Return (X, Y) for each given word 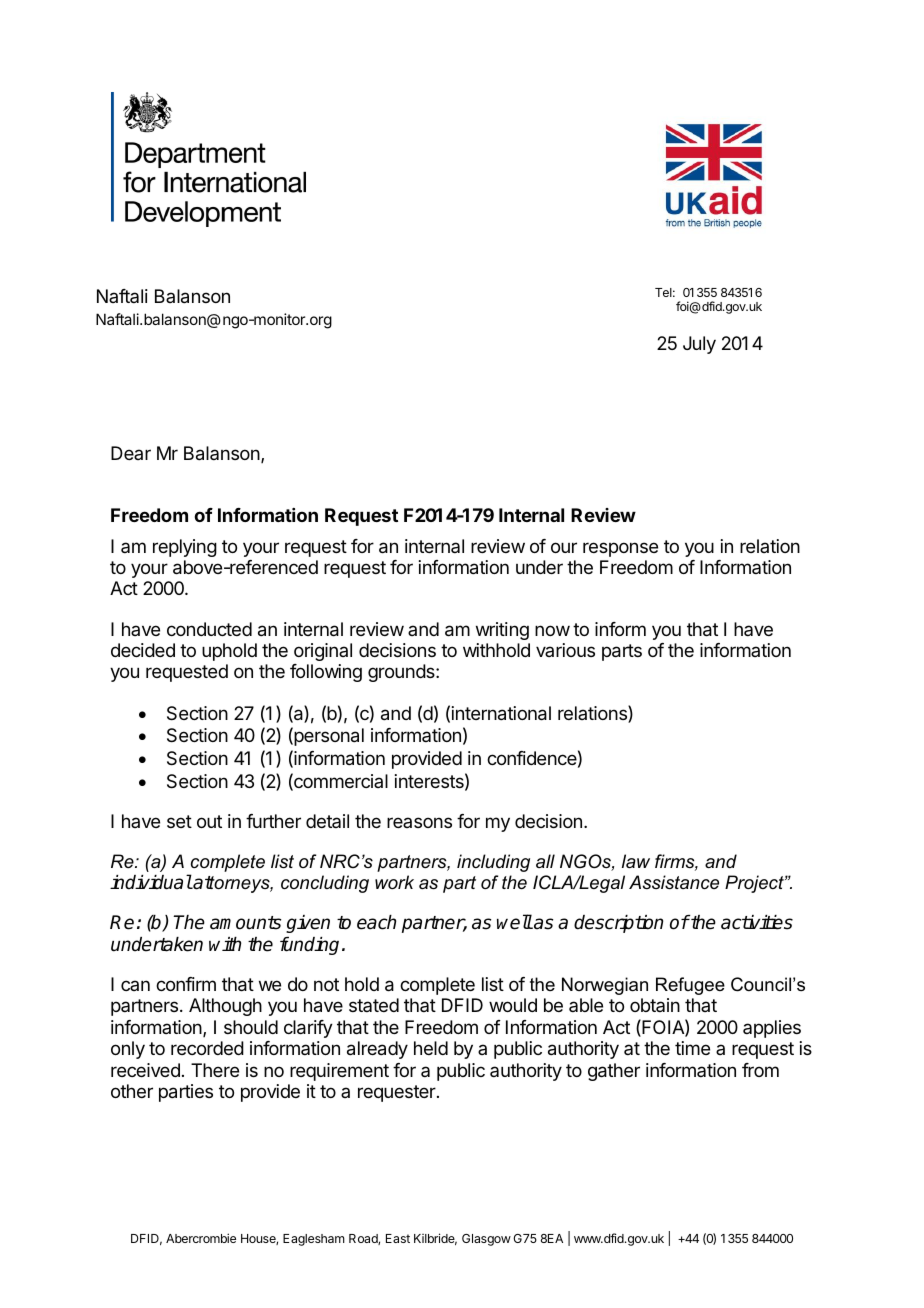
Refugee (690, 986)
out (209, 821)
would (513, 1005)
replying (185, 548)
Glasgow (486, 1240)
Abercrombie (201, 1238)
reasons (419, 822)
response (620, 549)
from (760, 1070)
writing (502, 631)
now (552, 630)
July (699, 345)
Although (225, 1007)
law (636, 861)
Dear (131, 453)
